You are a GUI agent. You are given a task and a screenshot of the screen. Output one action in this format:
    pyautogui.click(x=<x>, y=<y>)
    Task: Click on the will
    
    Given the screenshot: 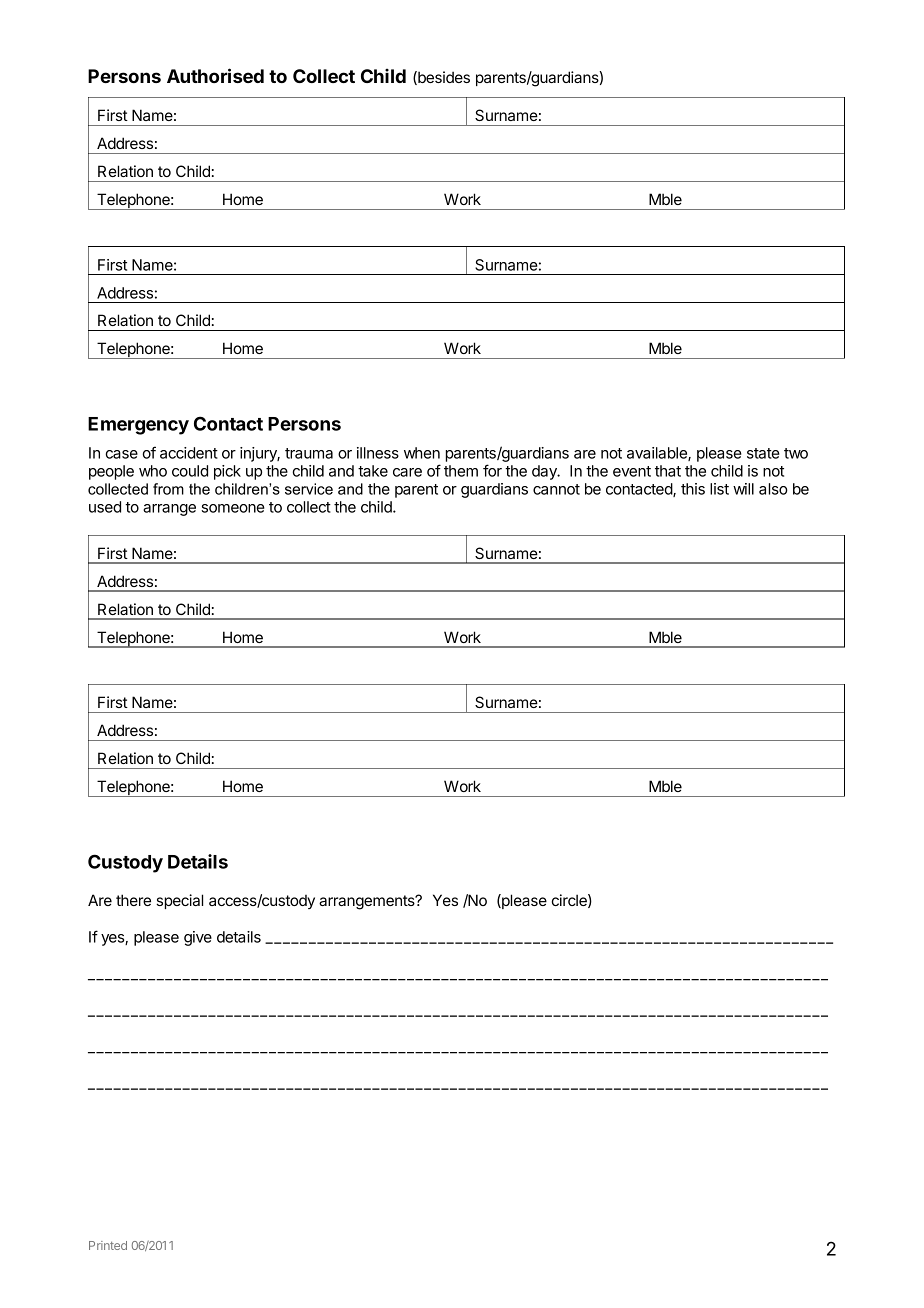 What is the action you would take?
    pyautogui.click(x=743, y=489)
